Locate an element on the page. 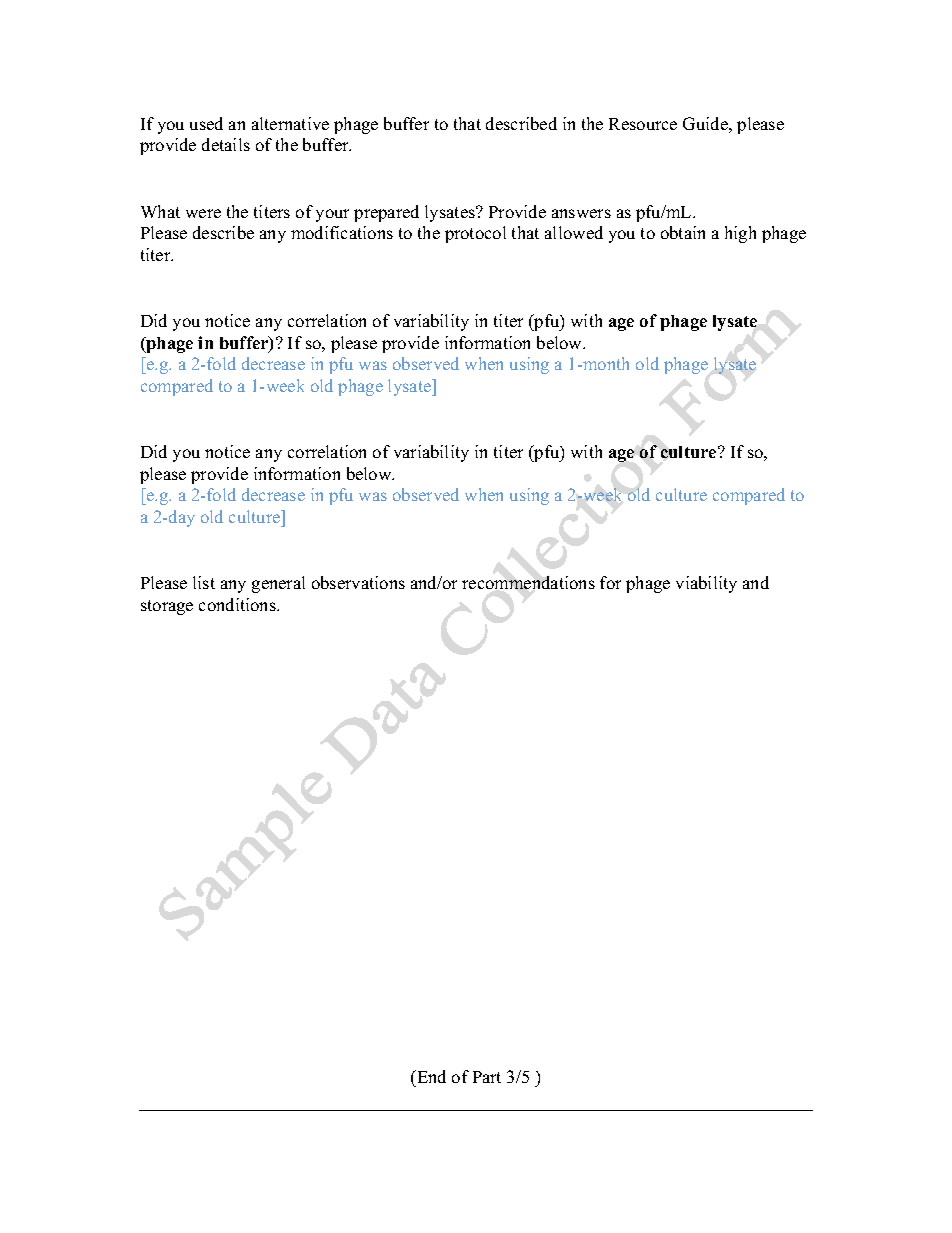  Part is located at coordinates (487, 1077).
